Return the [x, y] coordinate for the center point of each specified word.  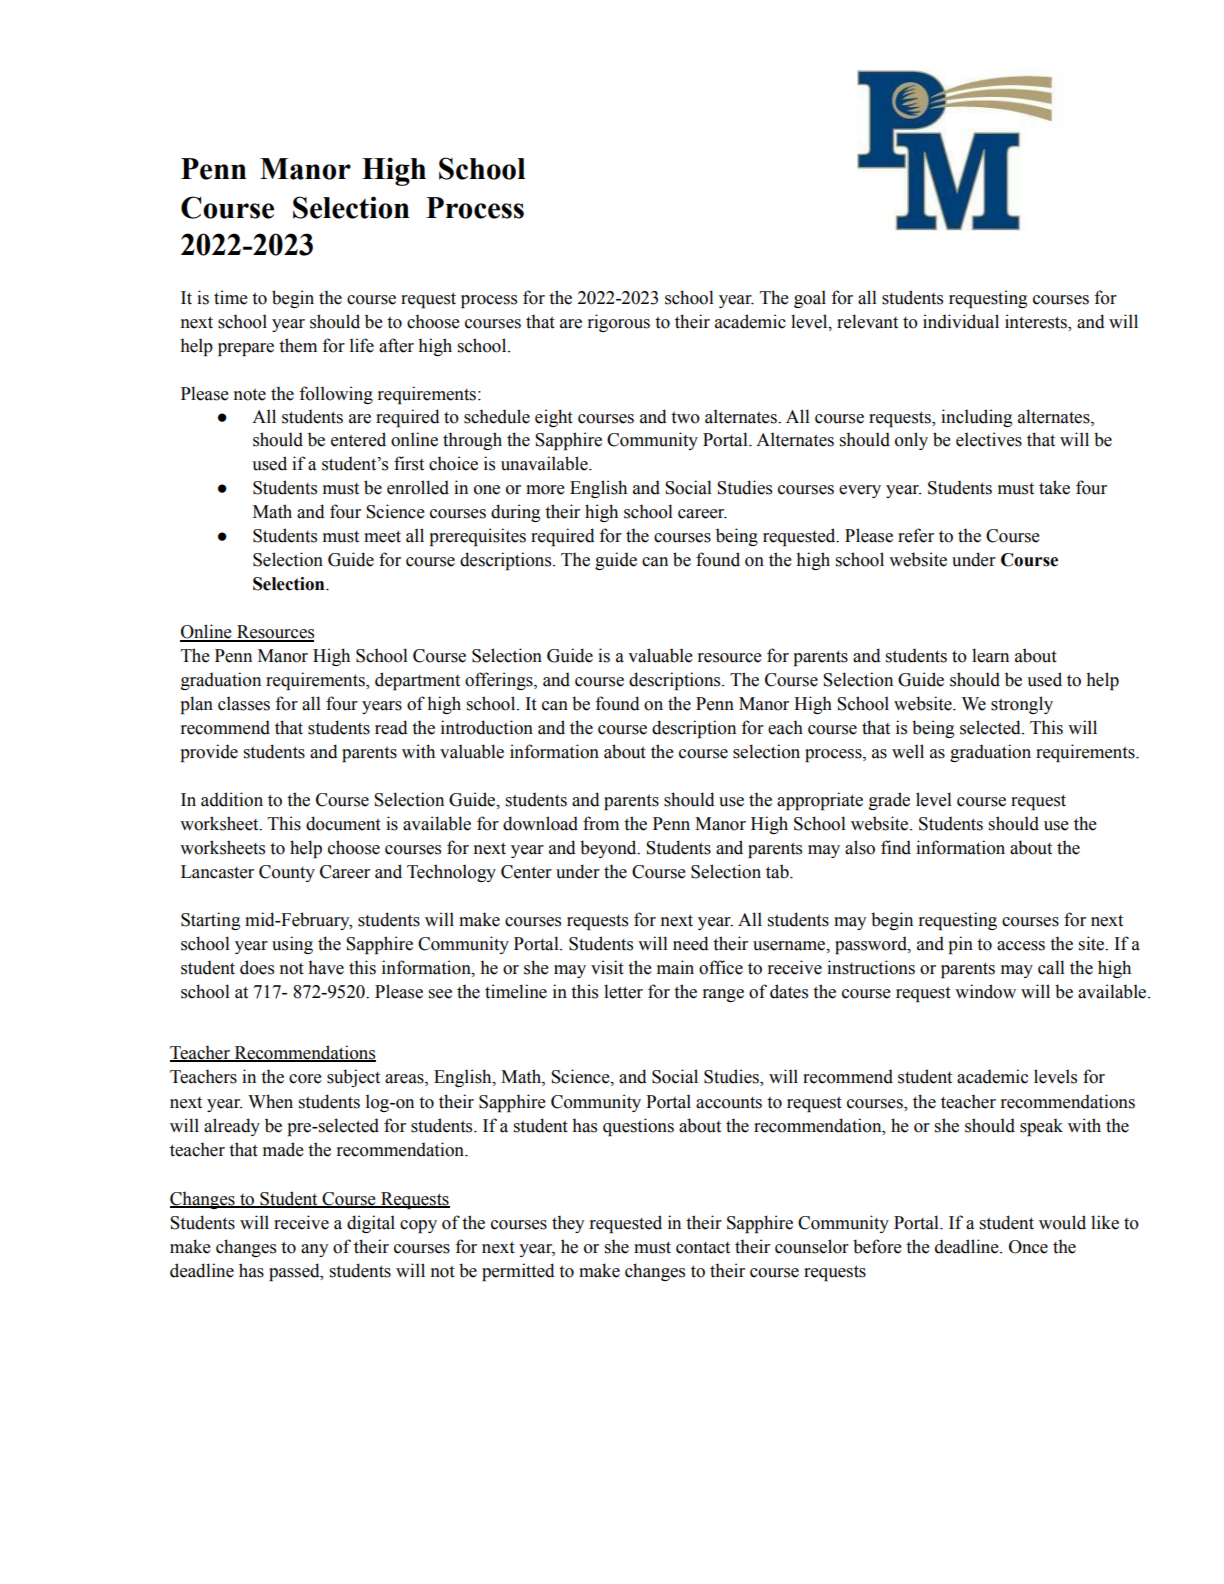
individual [961, 321]
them [298, 345]
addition [232, 799]
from [601, 823]
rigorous [619, 323]
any [314, 1250]
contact [703, 1248]
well [908, 751]
